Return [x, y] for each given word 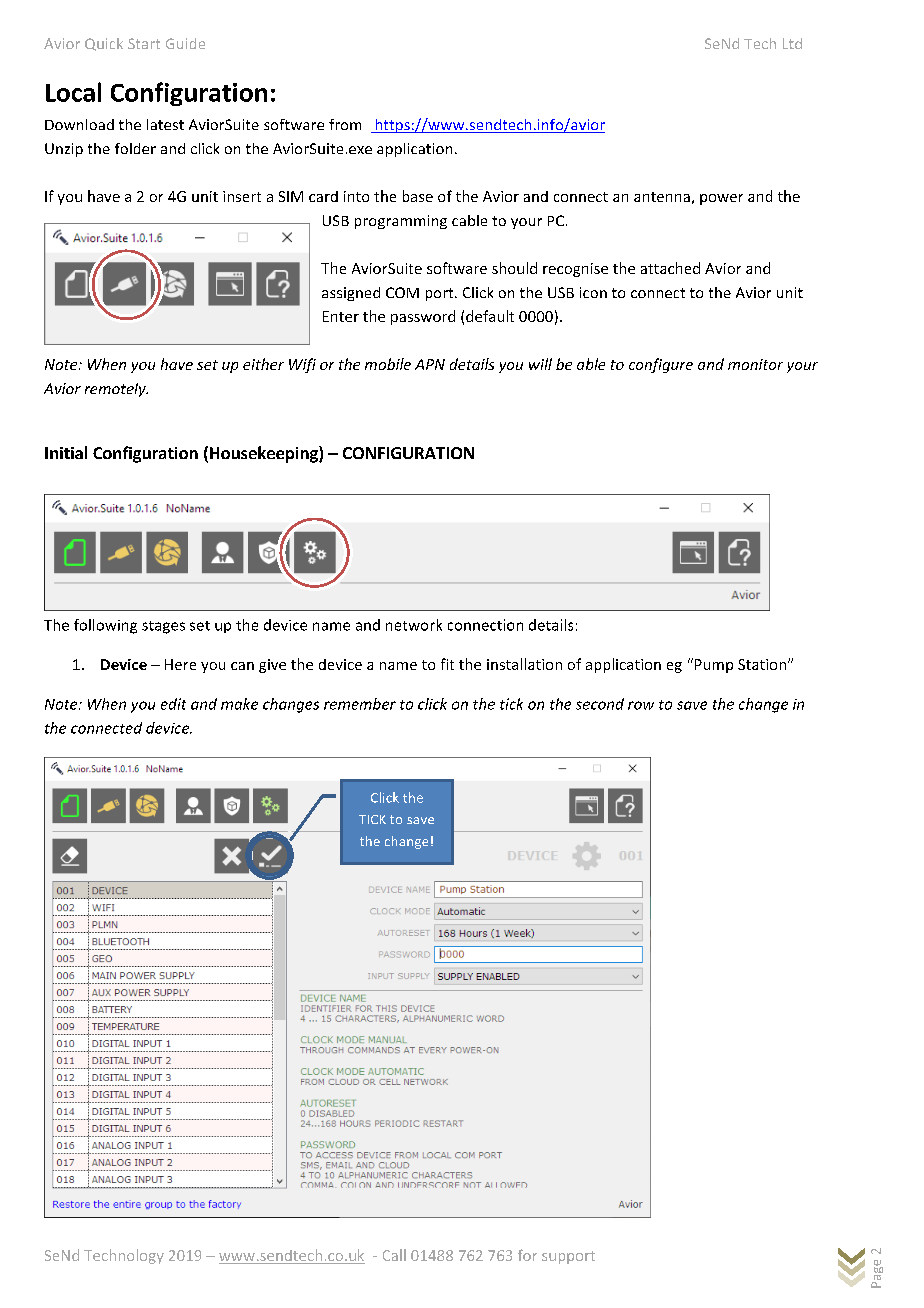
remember [360, 704]
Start [144, 43]
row [641, 705]
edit [173, 704]
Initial [66, 452]
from [345, 124]
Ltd [792, 43]
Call [394, 1255]
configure [661, 365]
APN [430, 364]
